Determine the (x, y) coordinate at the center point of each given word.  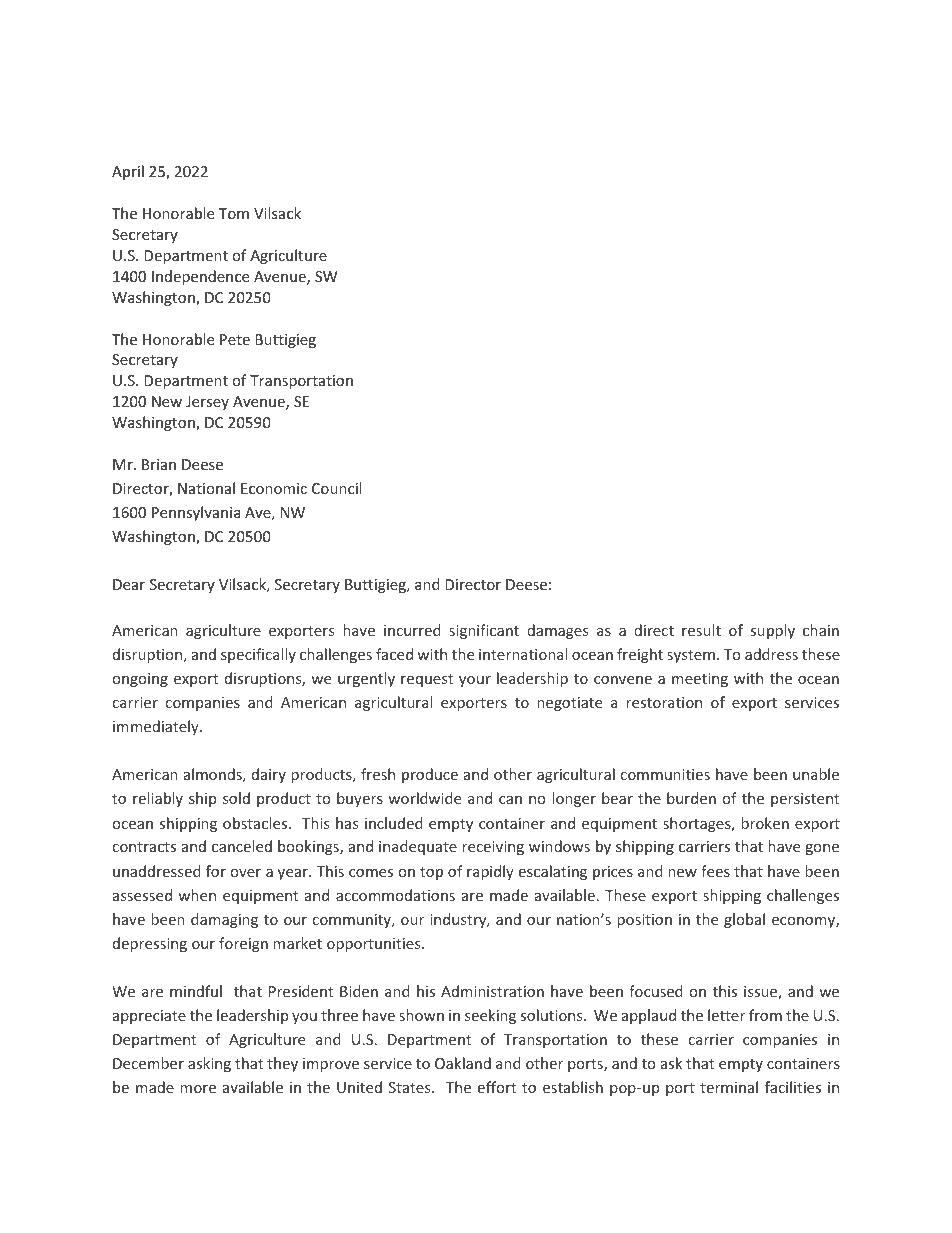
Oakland (463, 1063)
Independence (200, 277)
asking (209, 1064)
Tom (234, 213)
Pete (235, 339)
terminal (729, 1087)
